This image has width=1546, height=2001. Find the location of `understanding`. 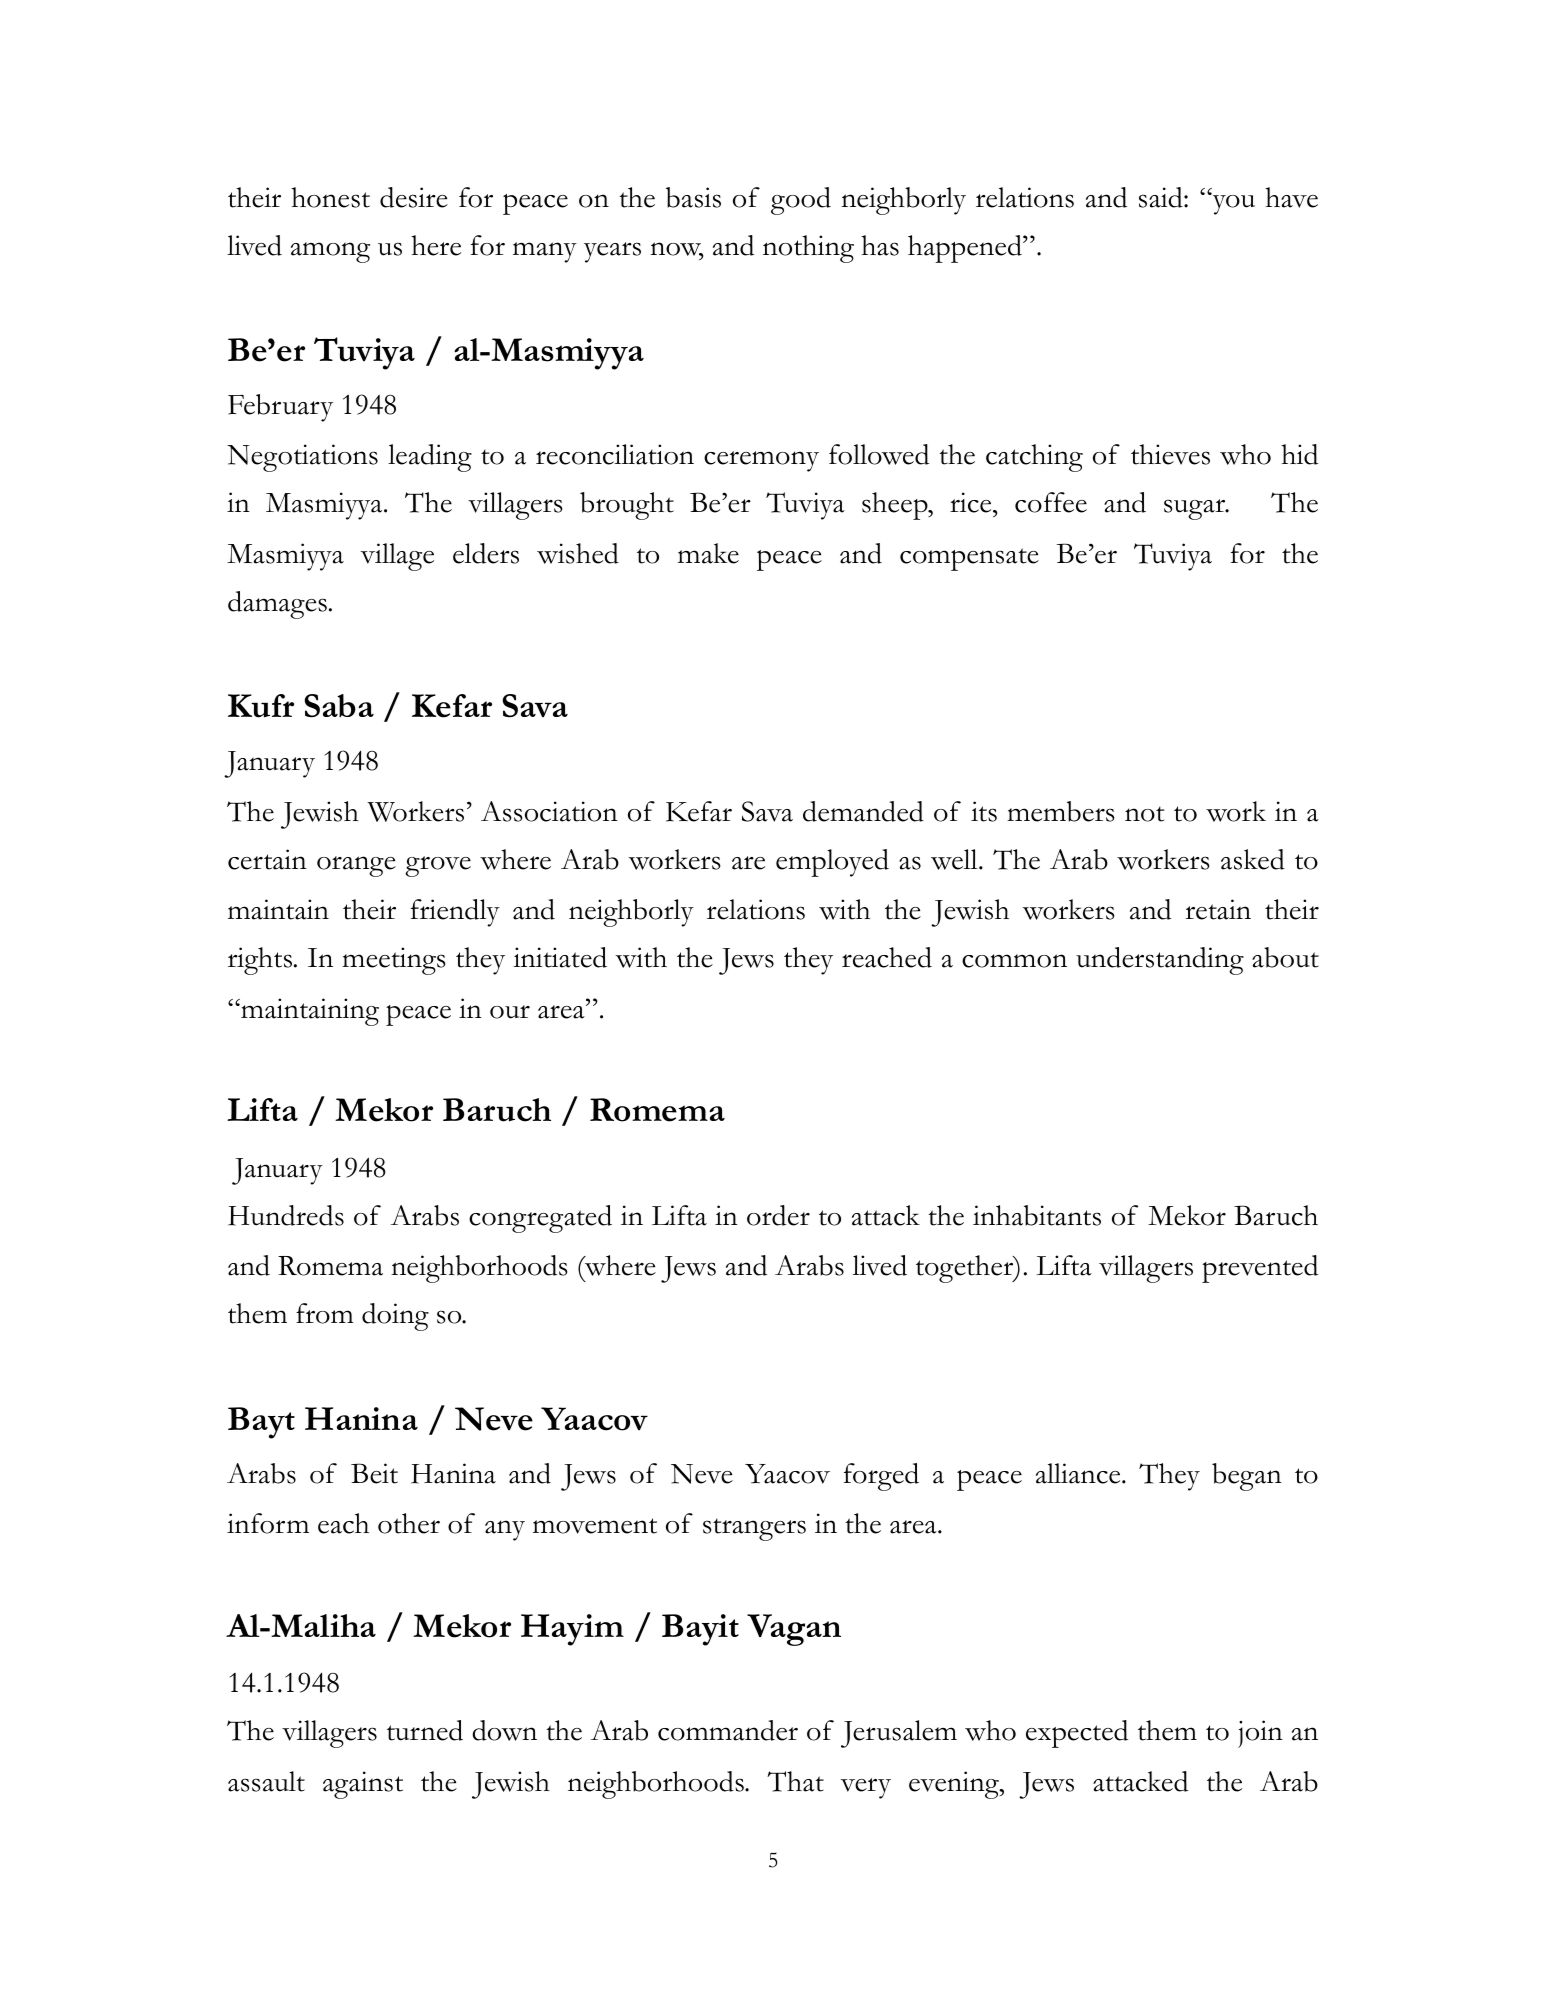

understanding is located at coordinates (1160, 961).
